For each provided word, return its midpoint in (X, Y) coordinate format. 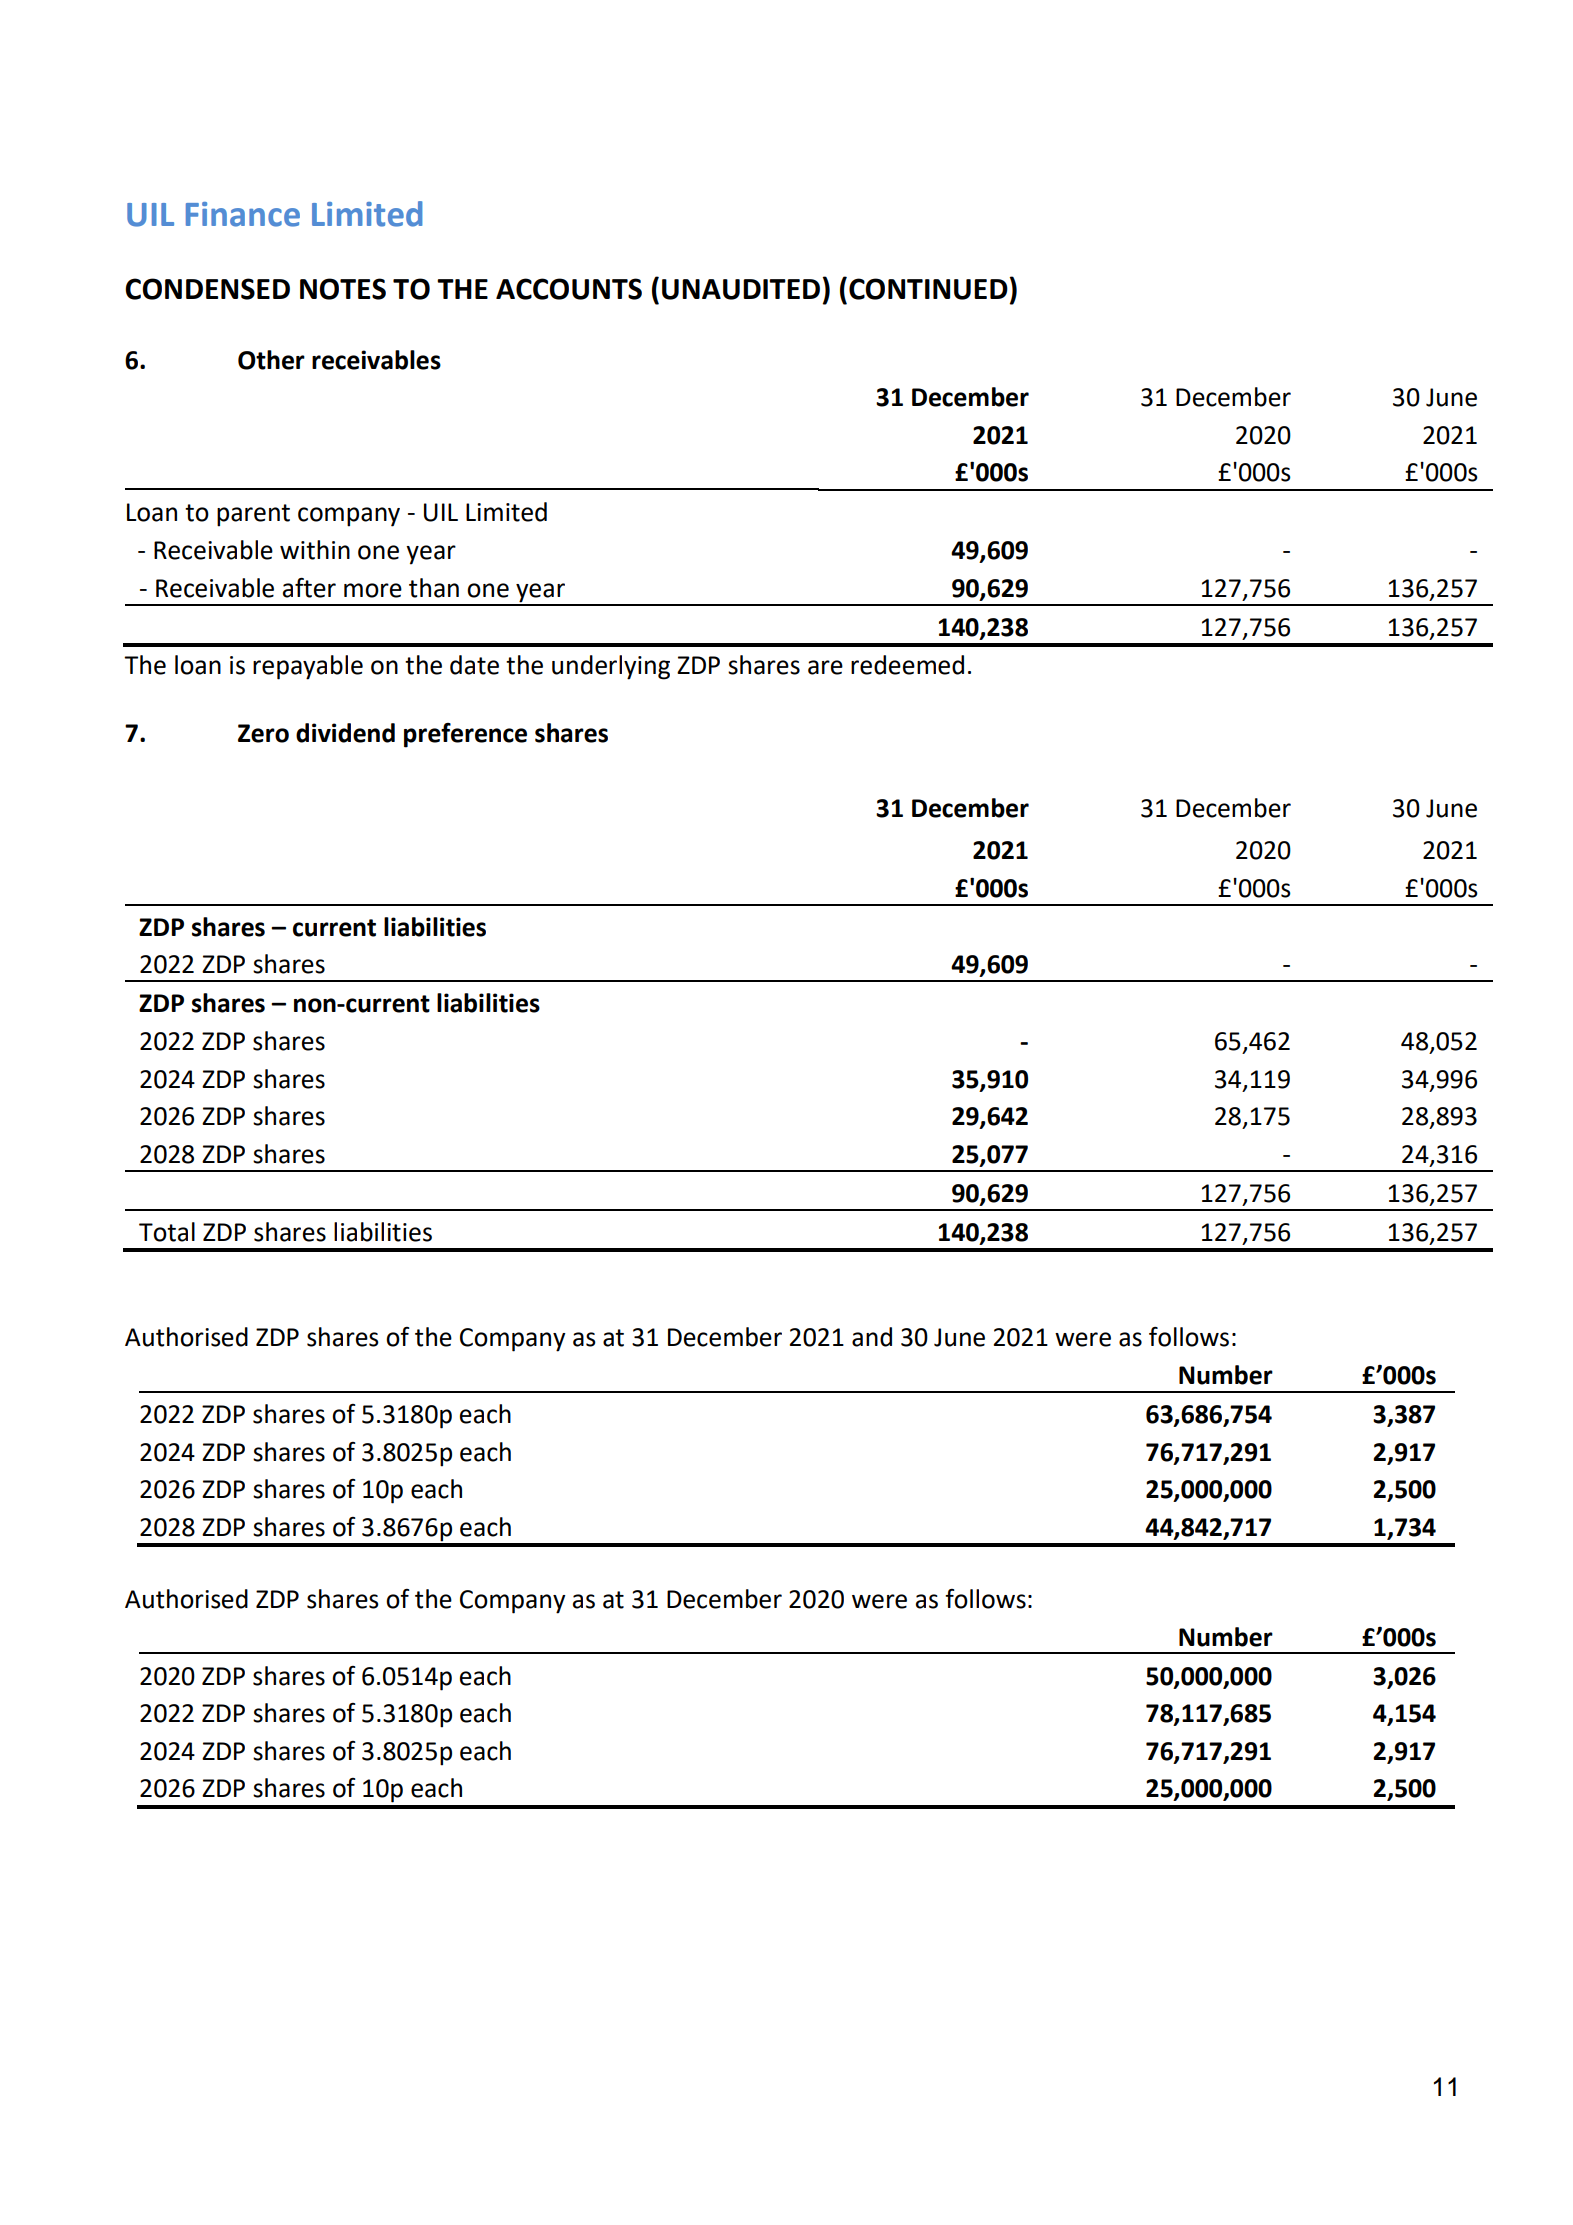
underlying (611, 667)
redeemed (907, 665)
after (309, 588)
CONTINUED (928, 289)
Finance (243, 214)
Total (167, 1232)
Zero (263, 733)
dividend (345, 733)
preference (465, 735)
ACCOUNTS (569, 289)
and (872, 1337)
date (474, 665)
